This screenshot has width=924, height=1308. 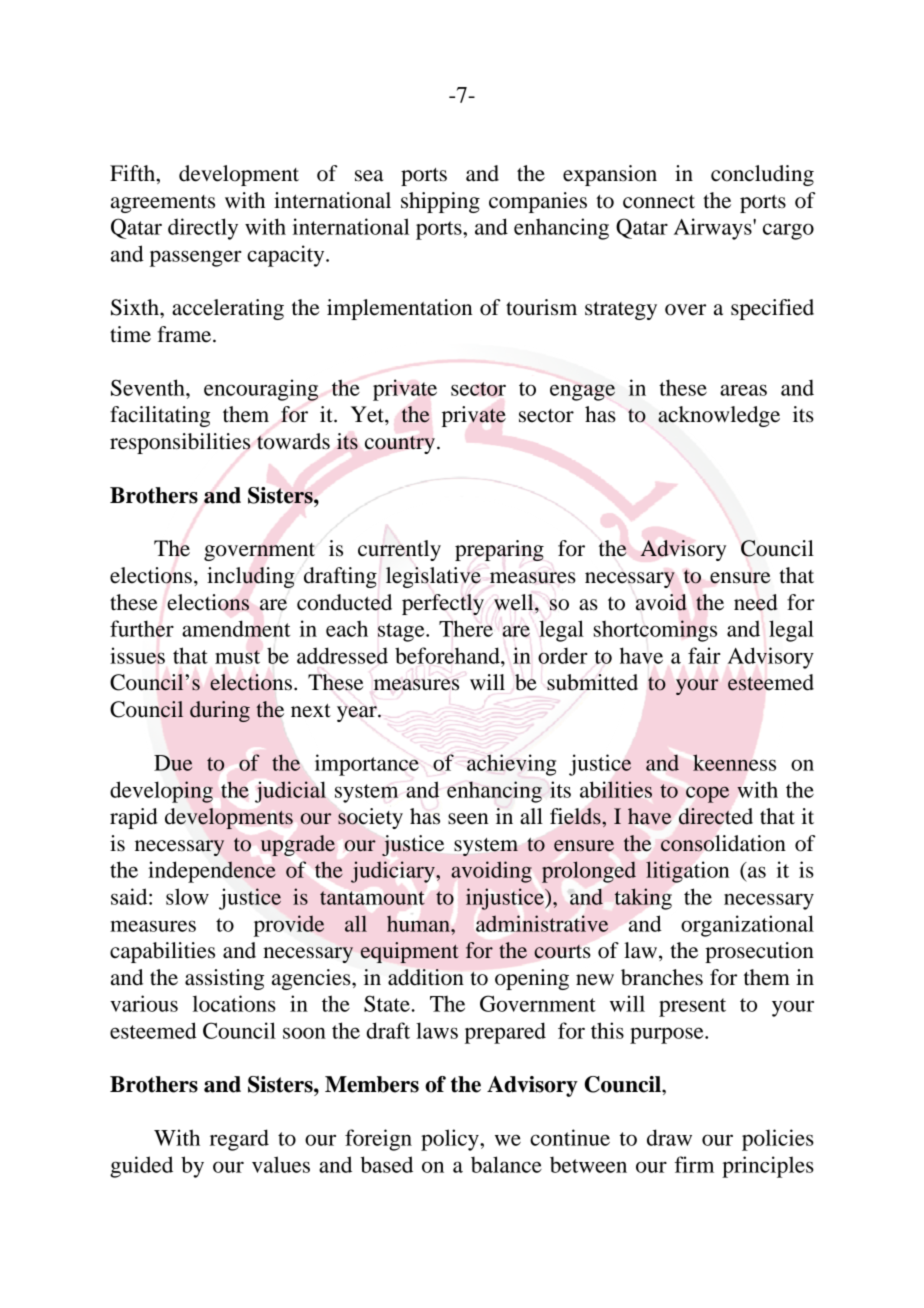 What do you see at coordinates (756, 602) in the screenshot?
I see `need` at bounding box center [756, 602].
